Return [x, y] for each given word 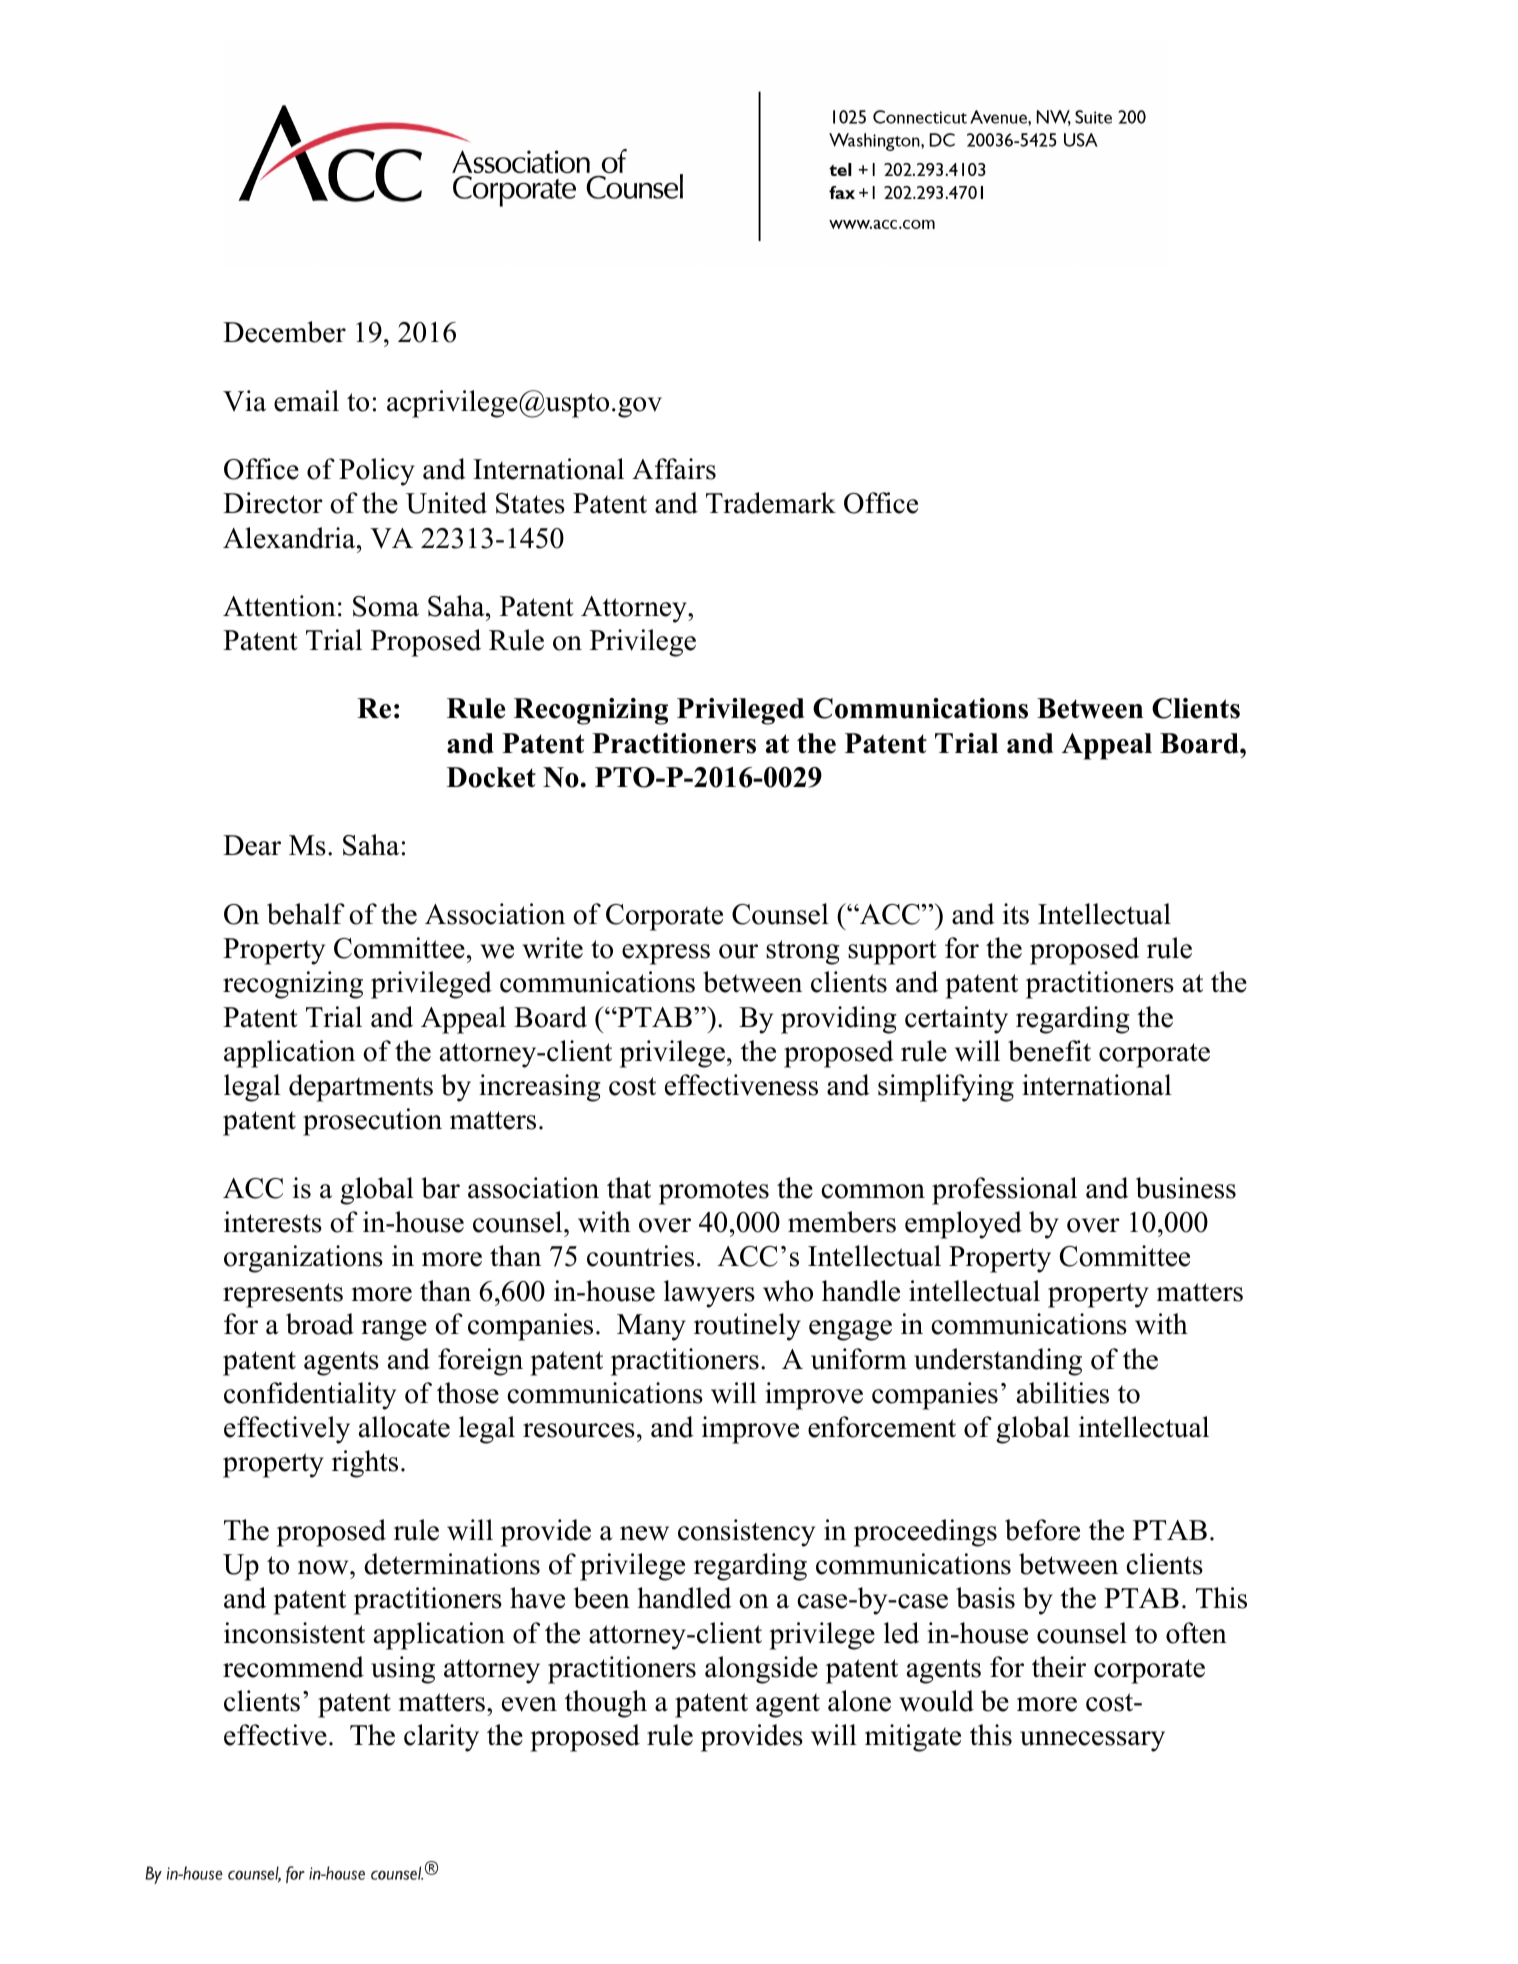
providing [839, 1020]
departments [361, 1088]
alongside [761, 1670]
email [306, 401]
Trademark [771, 503]
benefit [1049, 1051]
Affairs [674, 469]
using [403, 1670]
